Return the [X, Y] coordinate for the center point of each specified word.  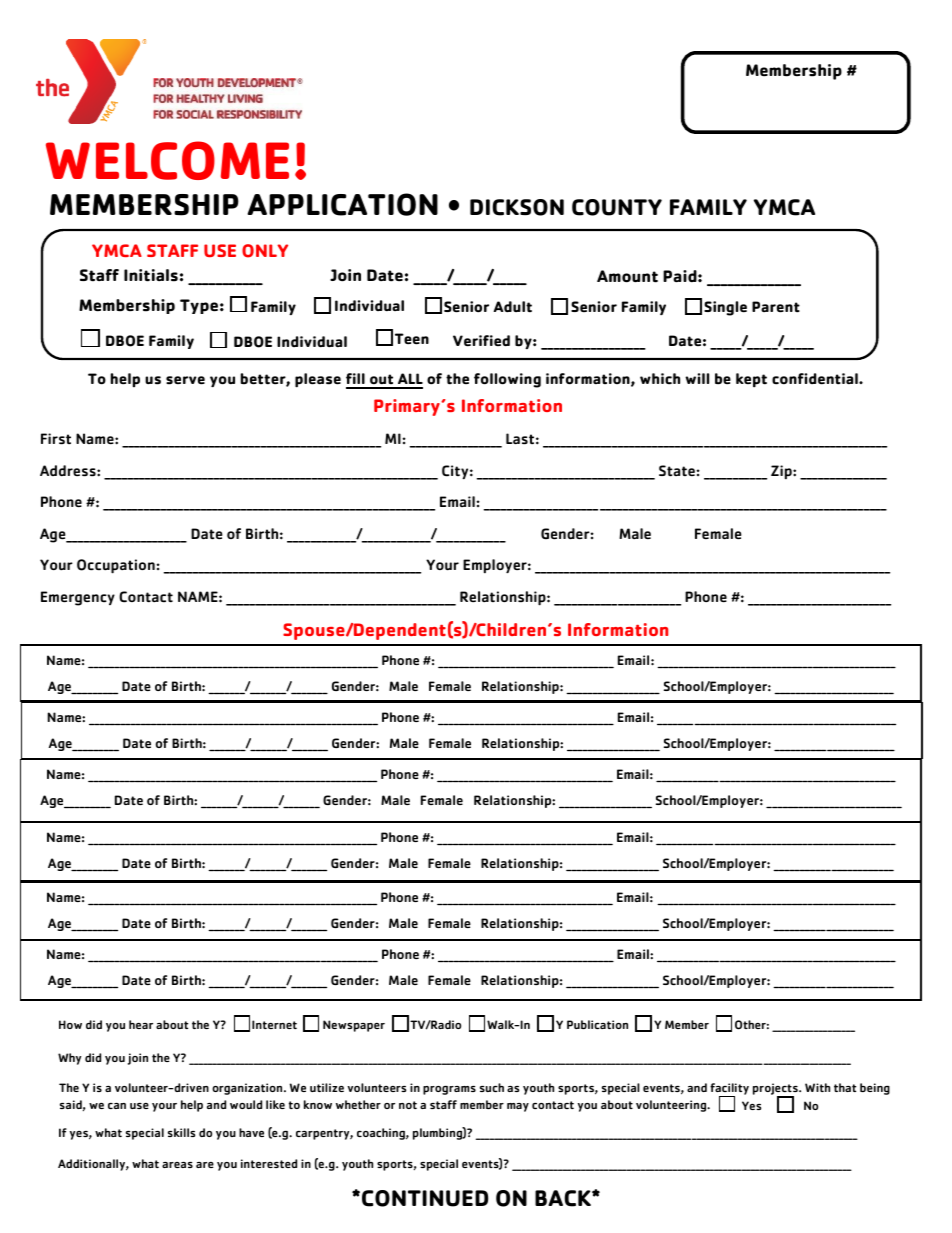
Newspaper [354, 1026]
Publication [597, 1024]
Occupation [117, 566]
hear [141, 1024]
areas [177, 1165]
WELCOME [167, 160]
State [678, 470]
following [507, 380]
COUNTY [617, 207]
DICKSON [517, 207]
